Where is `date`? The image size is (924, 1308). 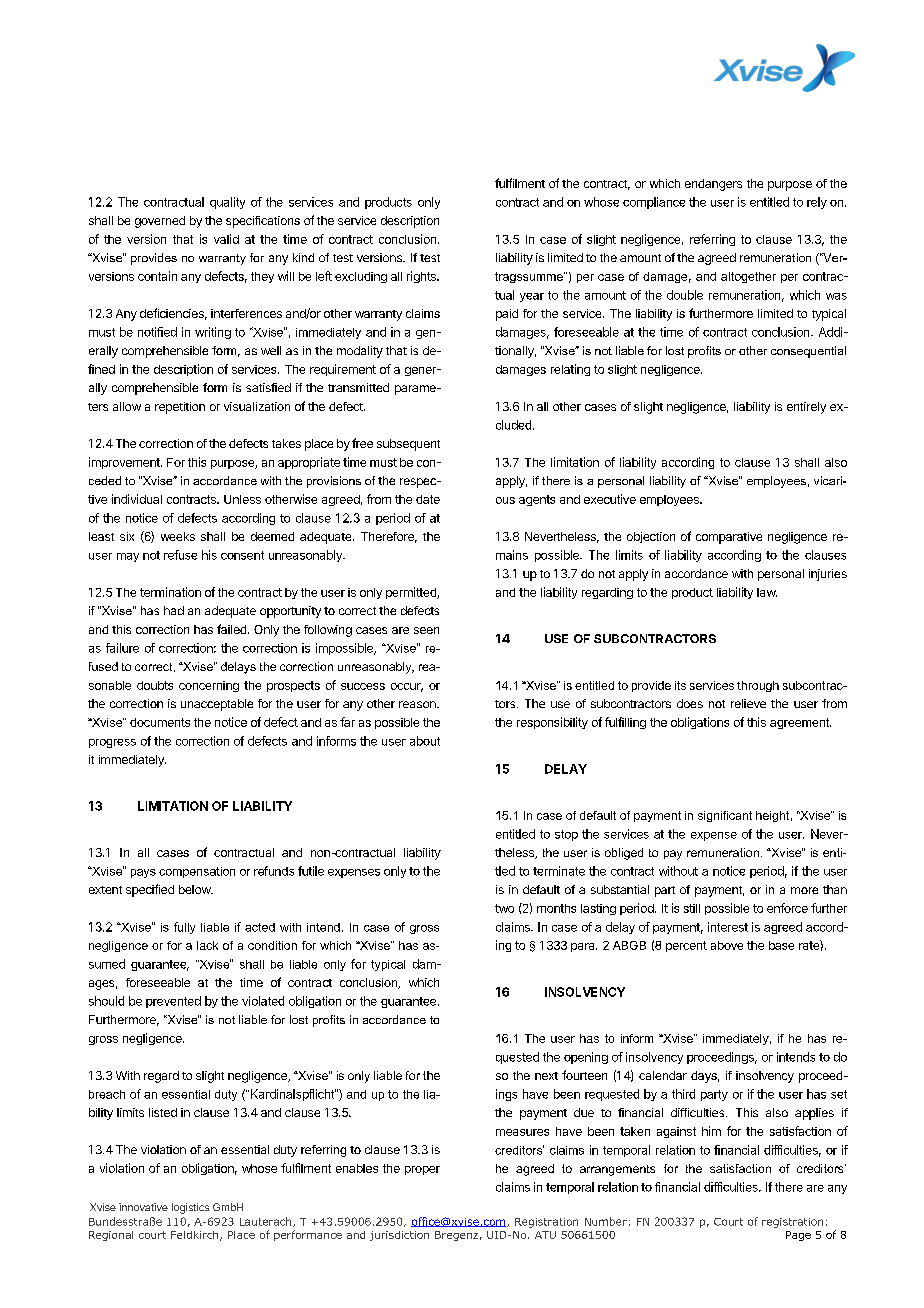
date is located at coordinates (428, 499).
